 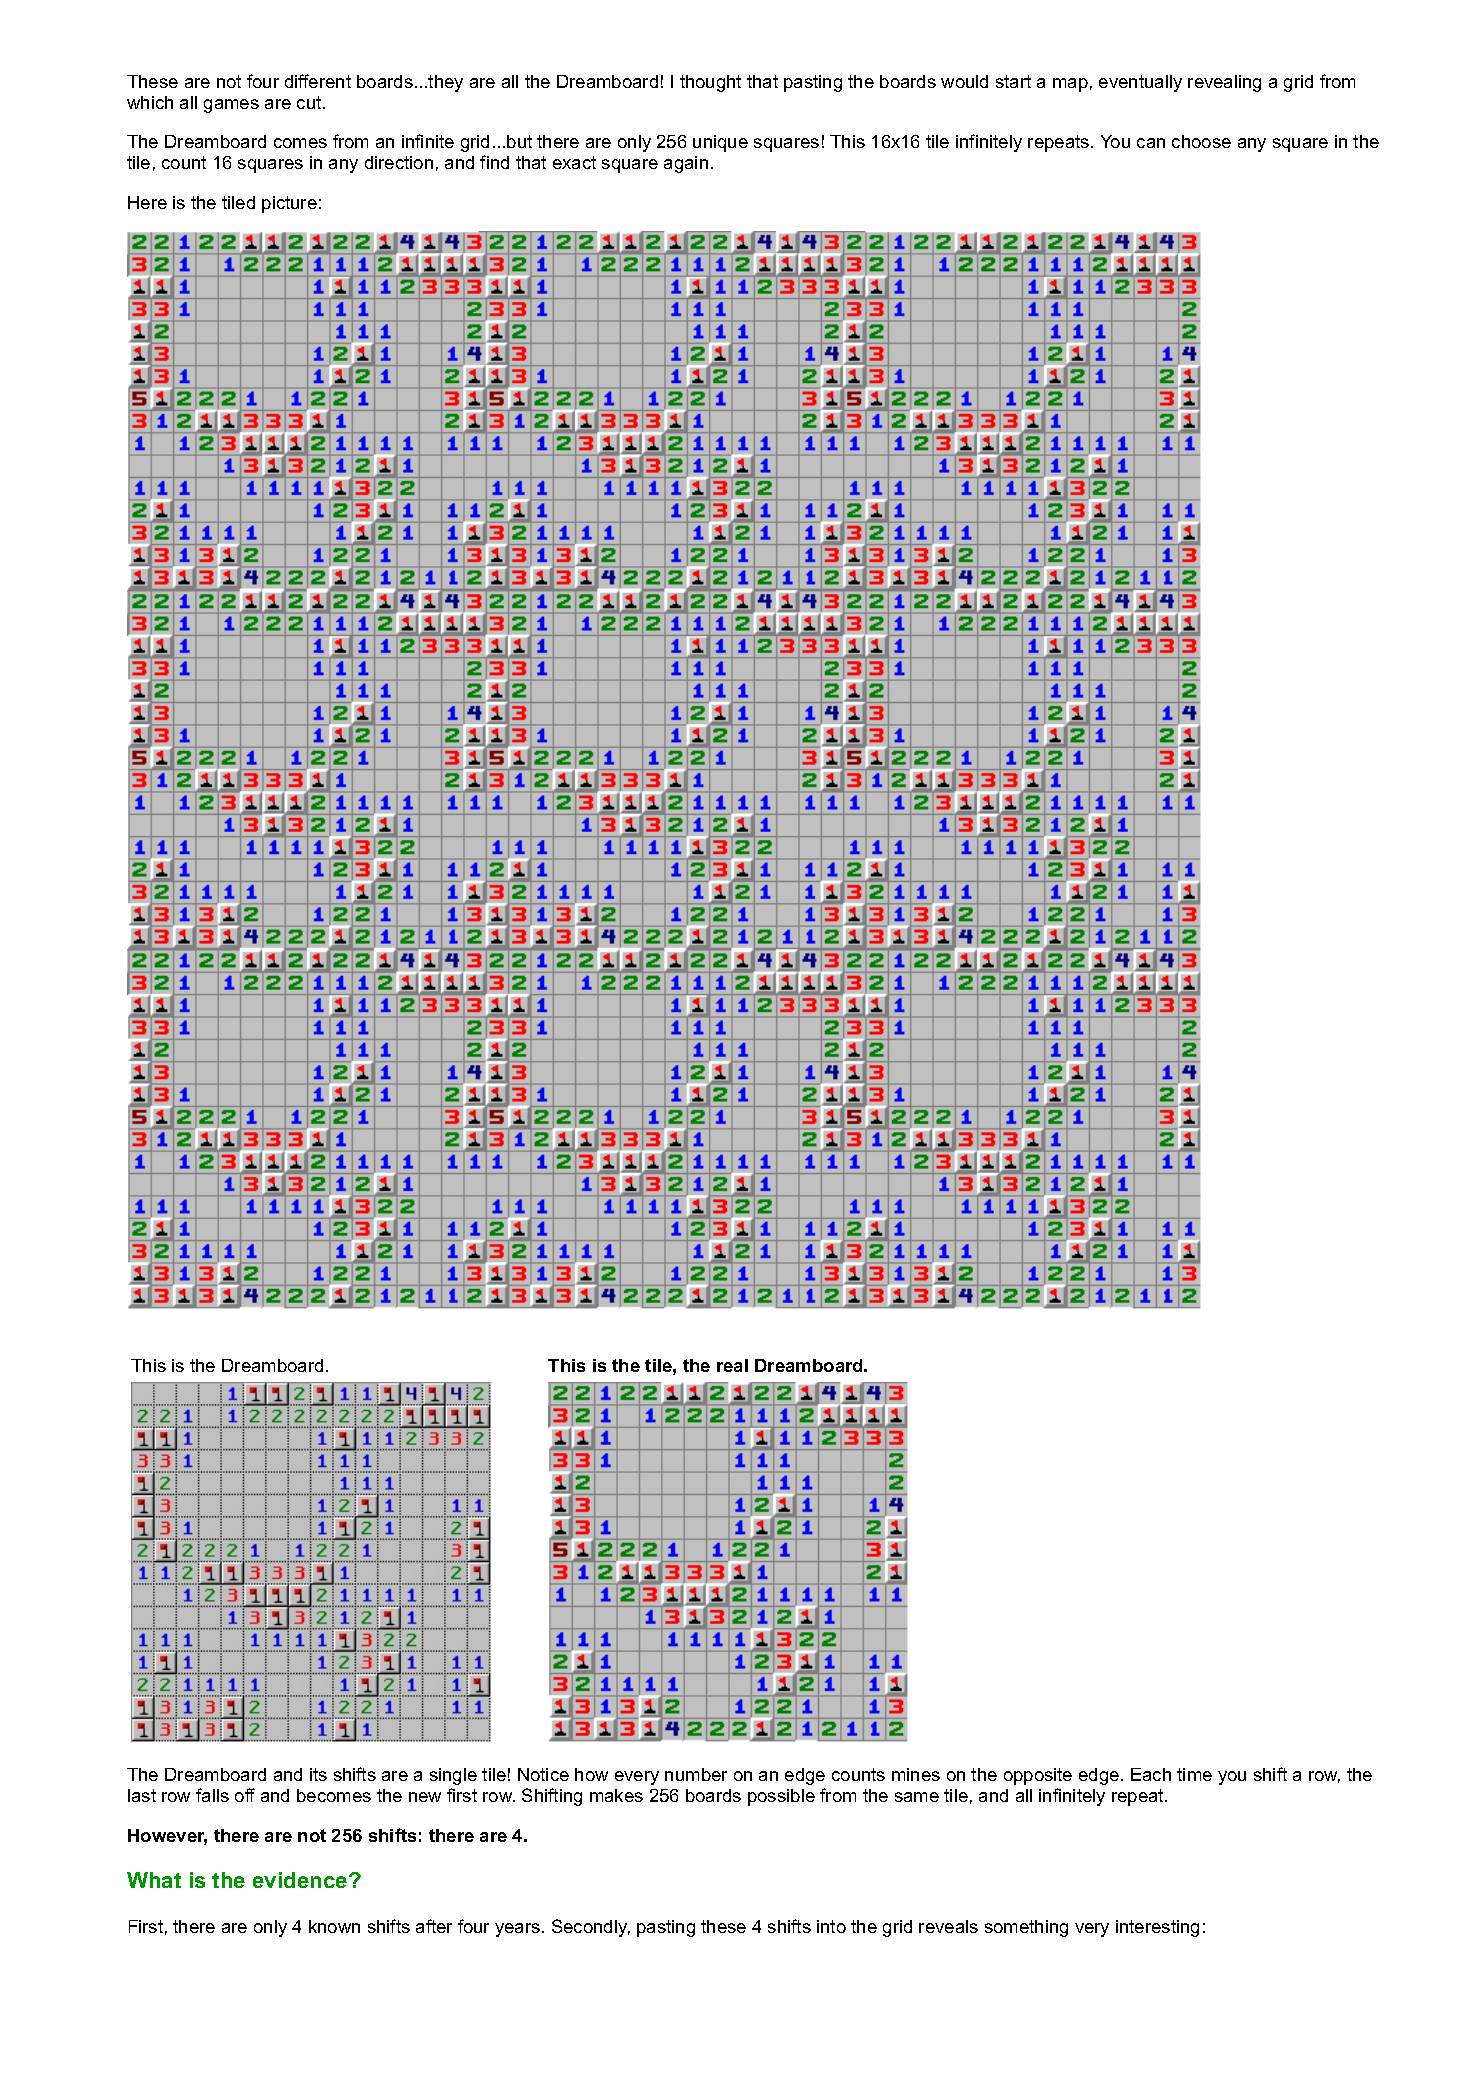 I want to click on number, so click(x=696, y=1774).
